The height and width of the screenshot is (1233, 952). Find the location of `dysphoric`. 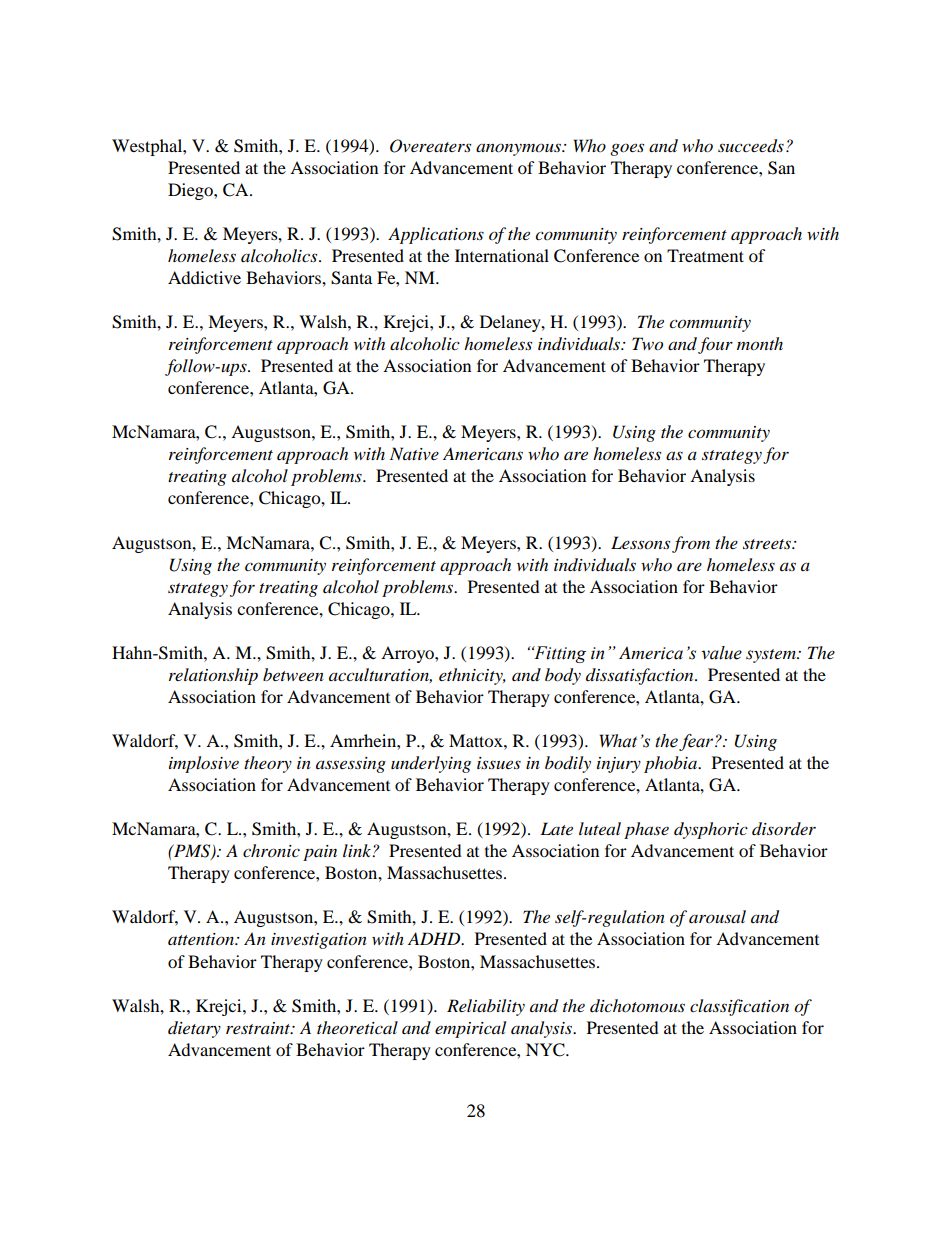

dysphoric is located at coordinates (711, 830).
